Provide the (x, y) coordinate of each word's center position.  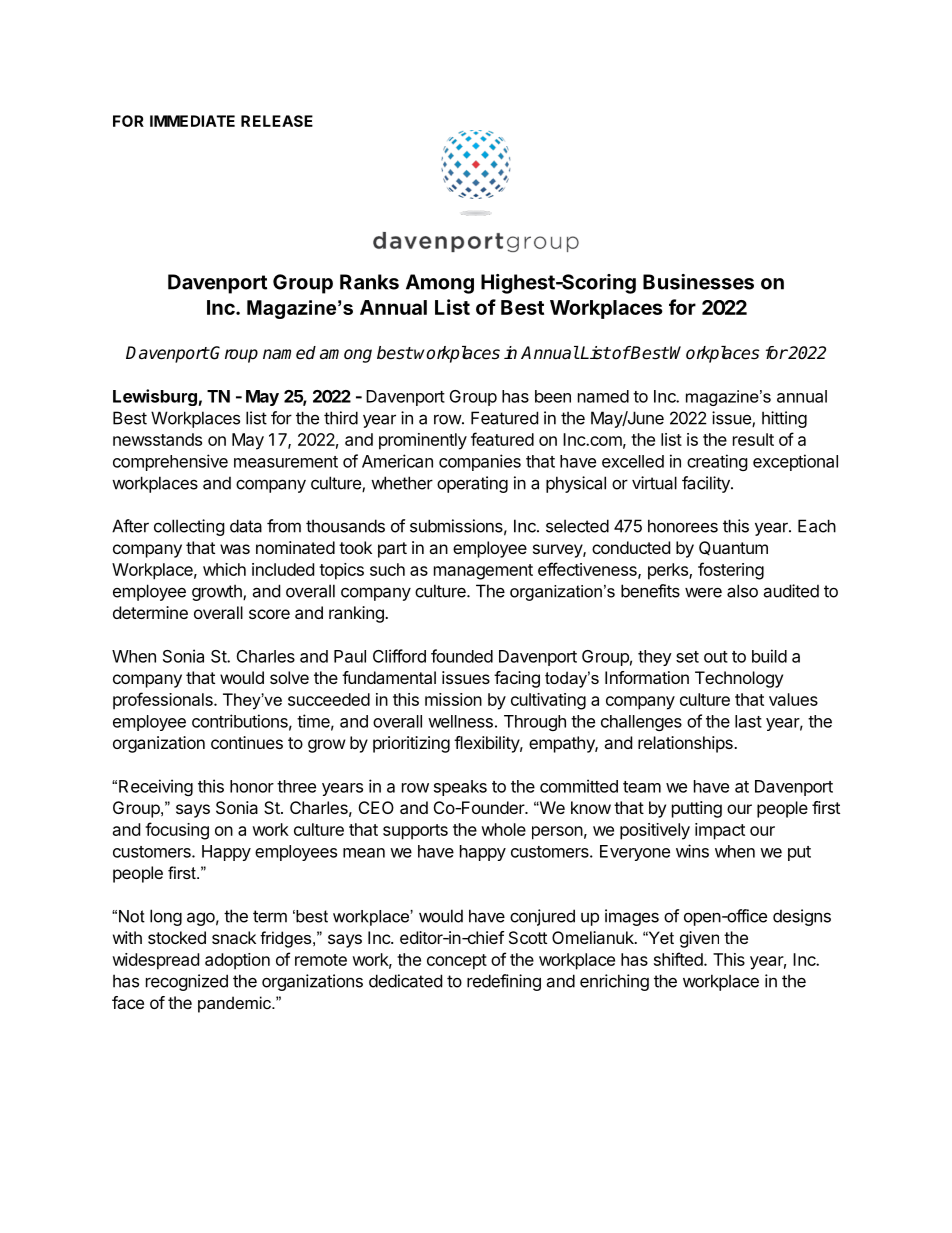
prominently (423, 441)
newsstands (157, 439)
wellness (460, 721)
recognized (187, 982)
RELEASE (277, 121)
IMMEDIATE (192, 121)
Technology (739, 679)
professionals (164, 701)
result (753, 439)
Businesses (698, 282)
